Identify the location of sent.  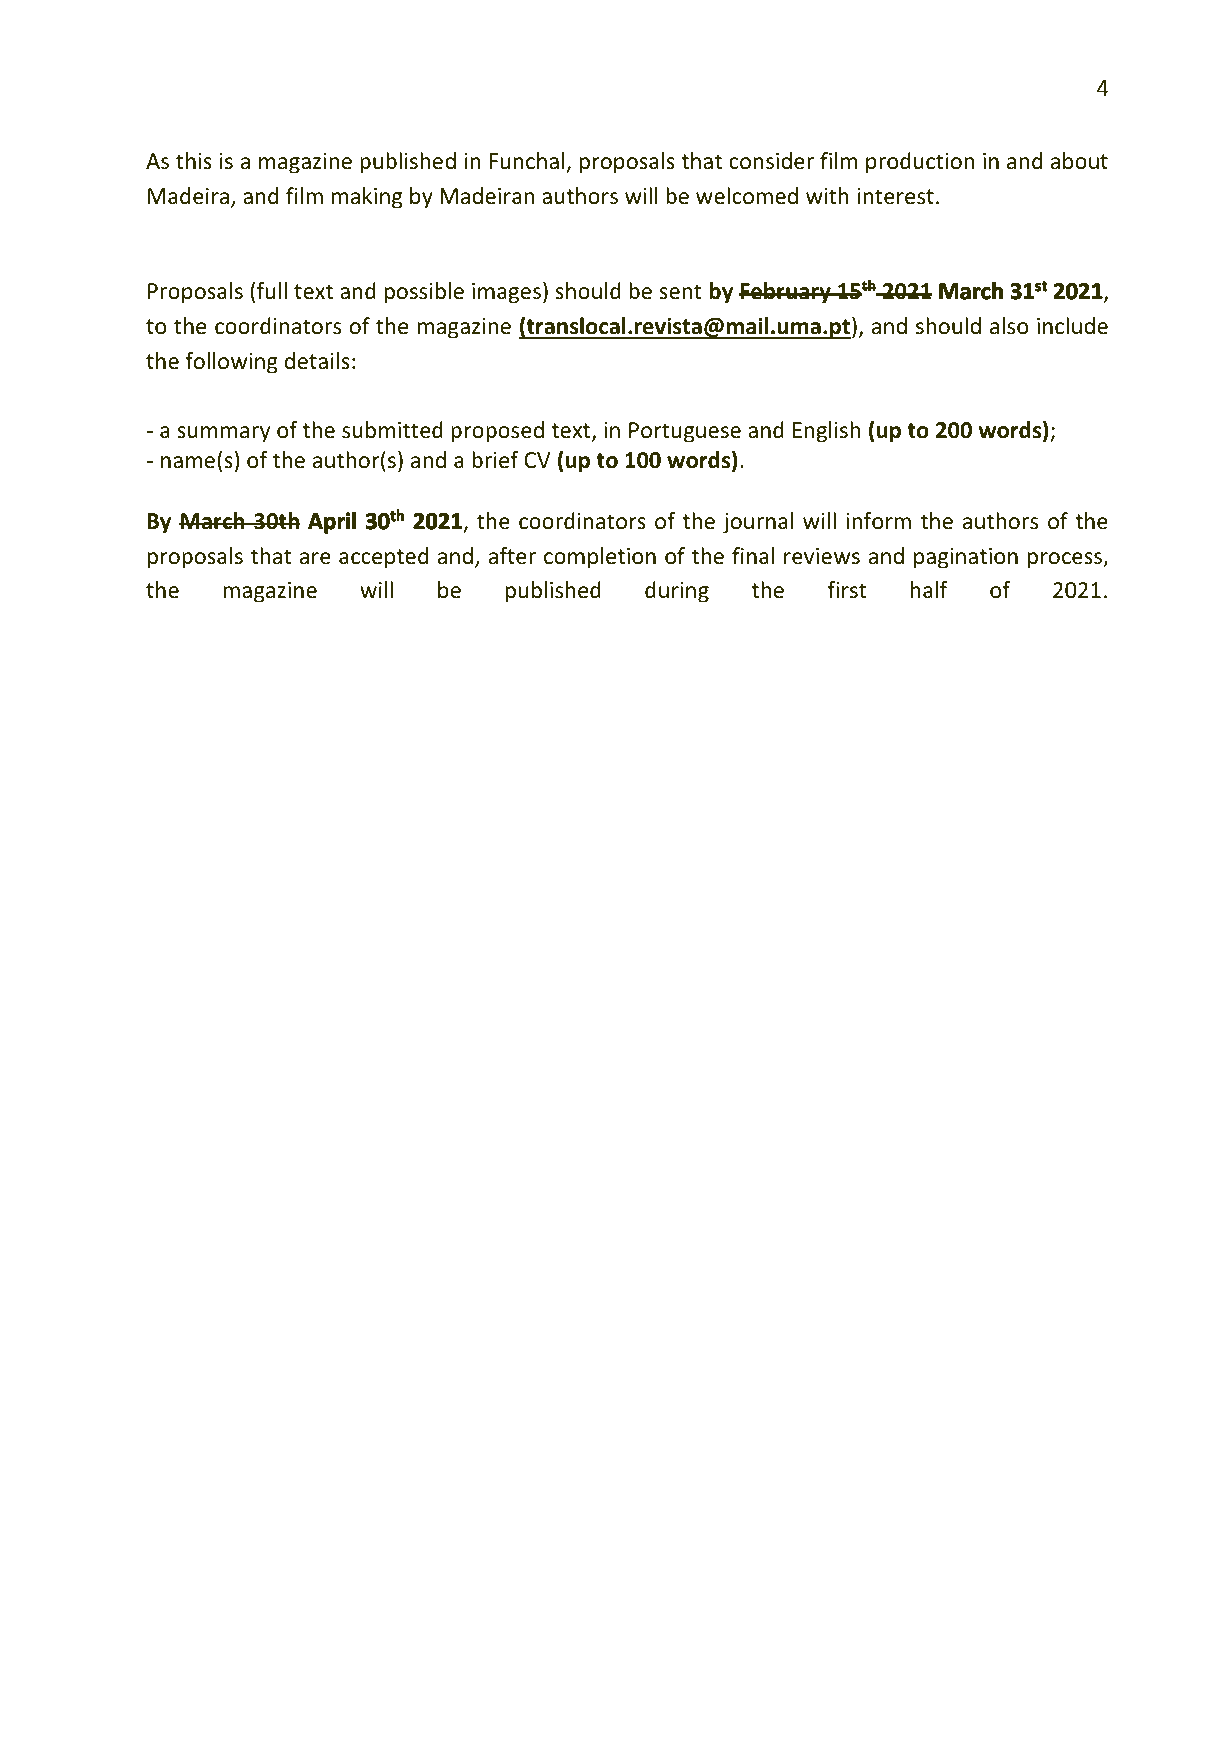
(680, 292).
